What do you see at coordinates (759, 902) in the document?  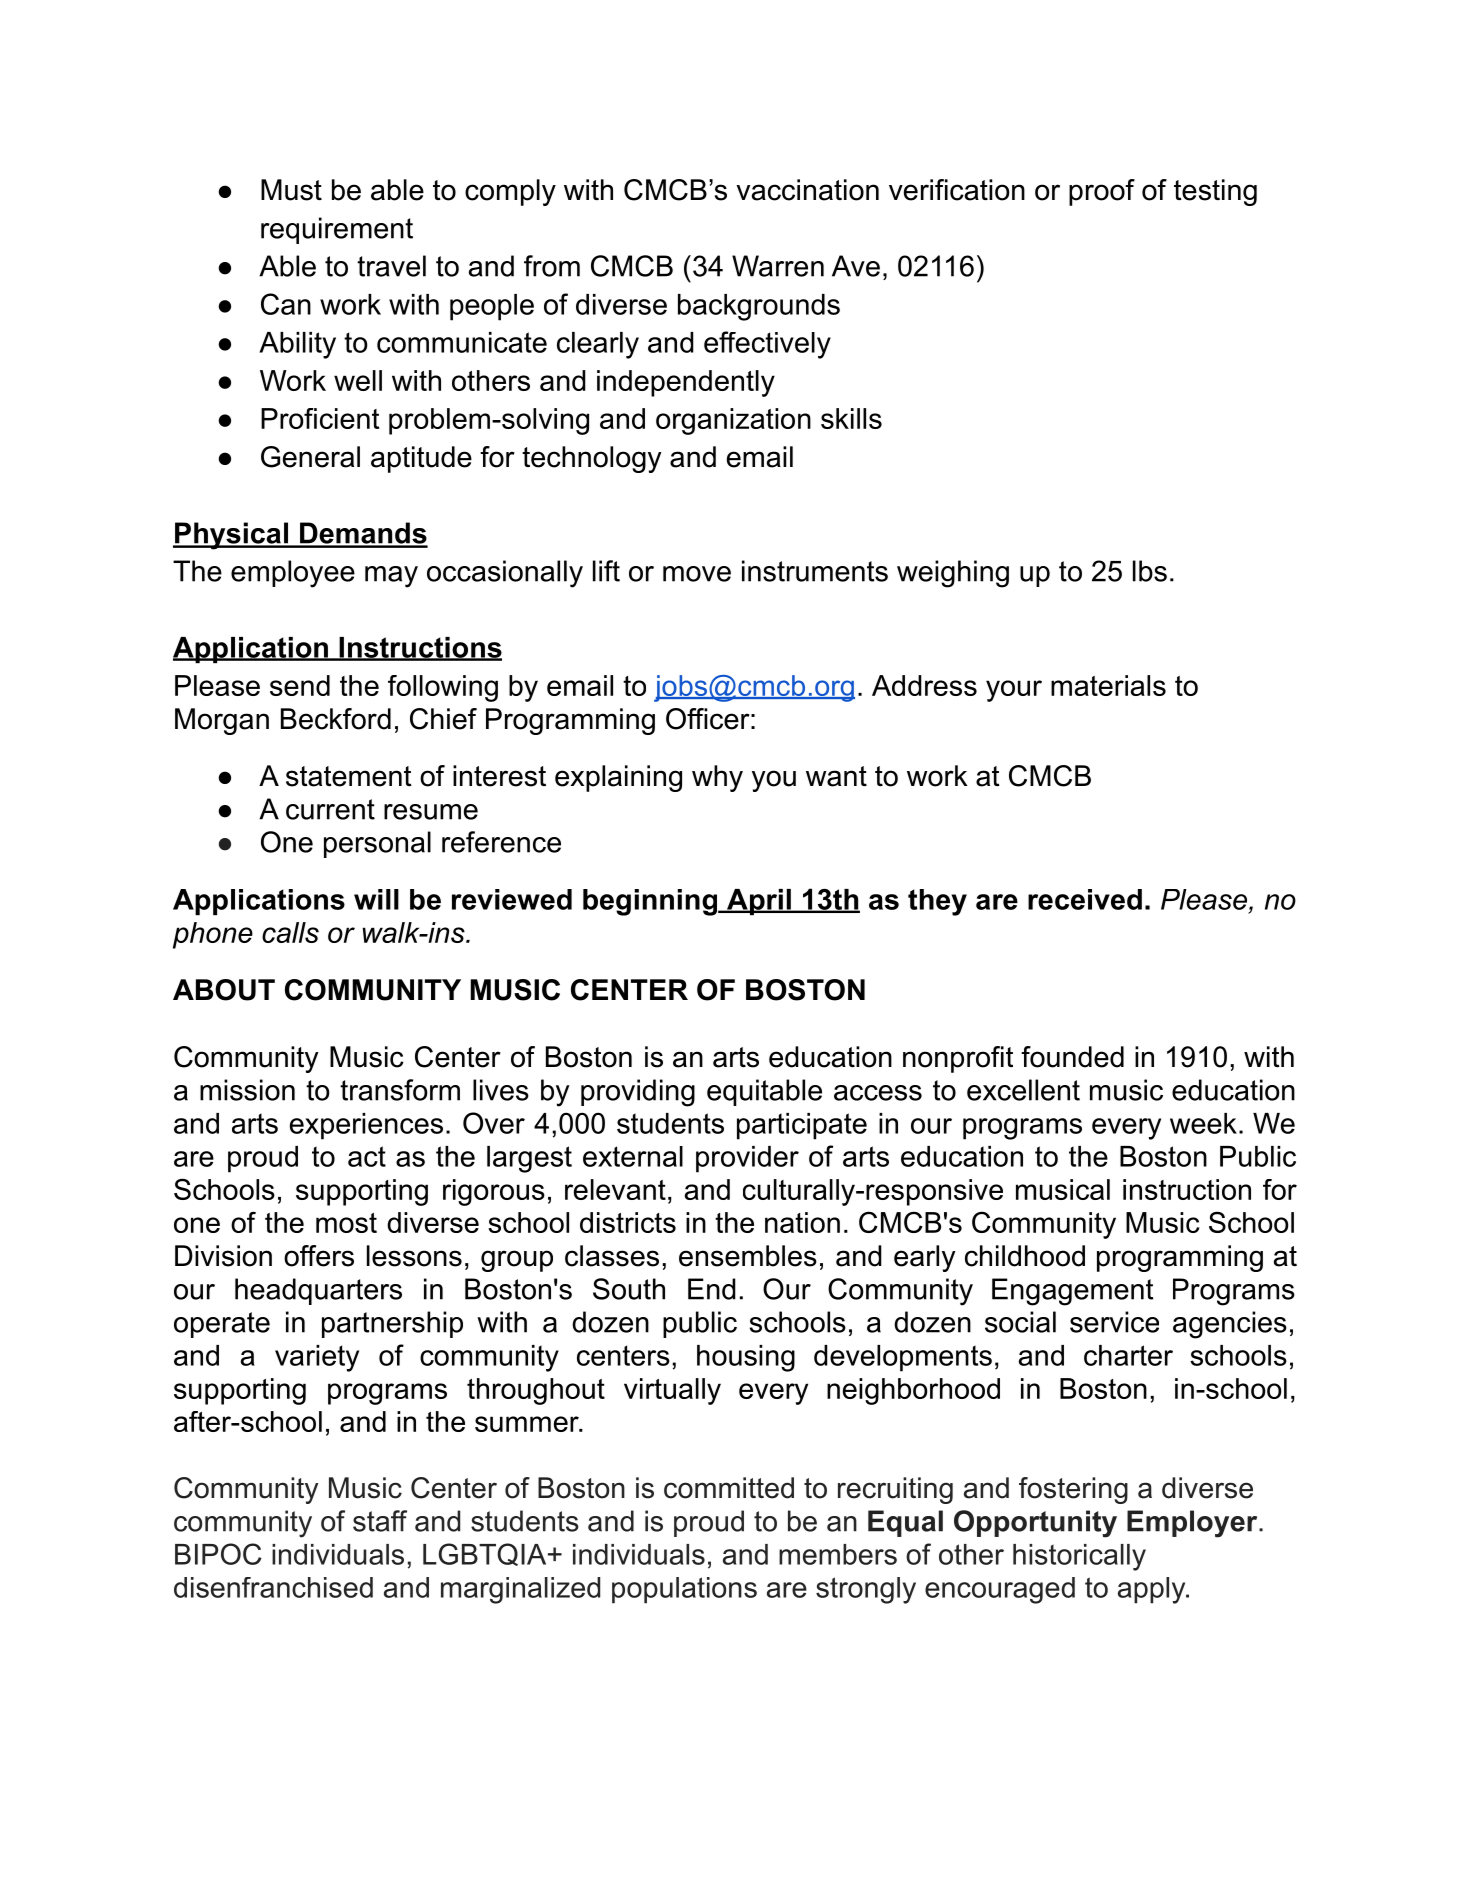 I see `April` at bounding box center [759, 902].
